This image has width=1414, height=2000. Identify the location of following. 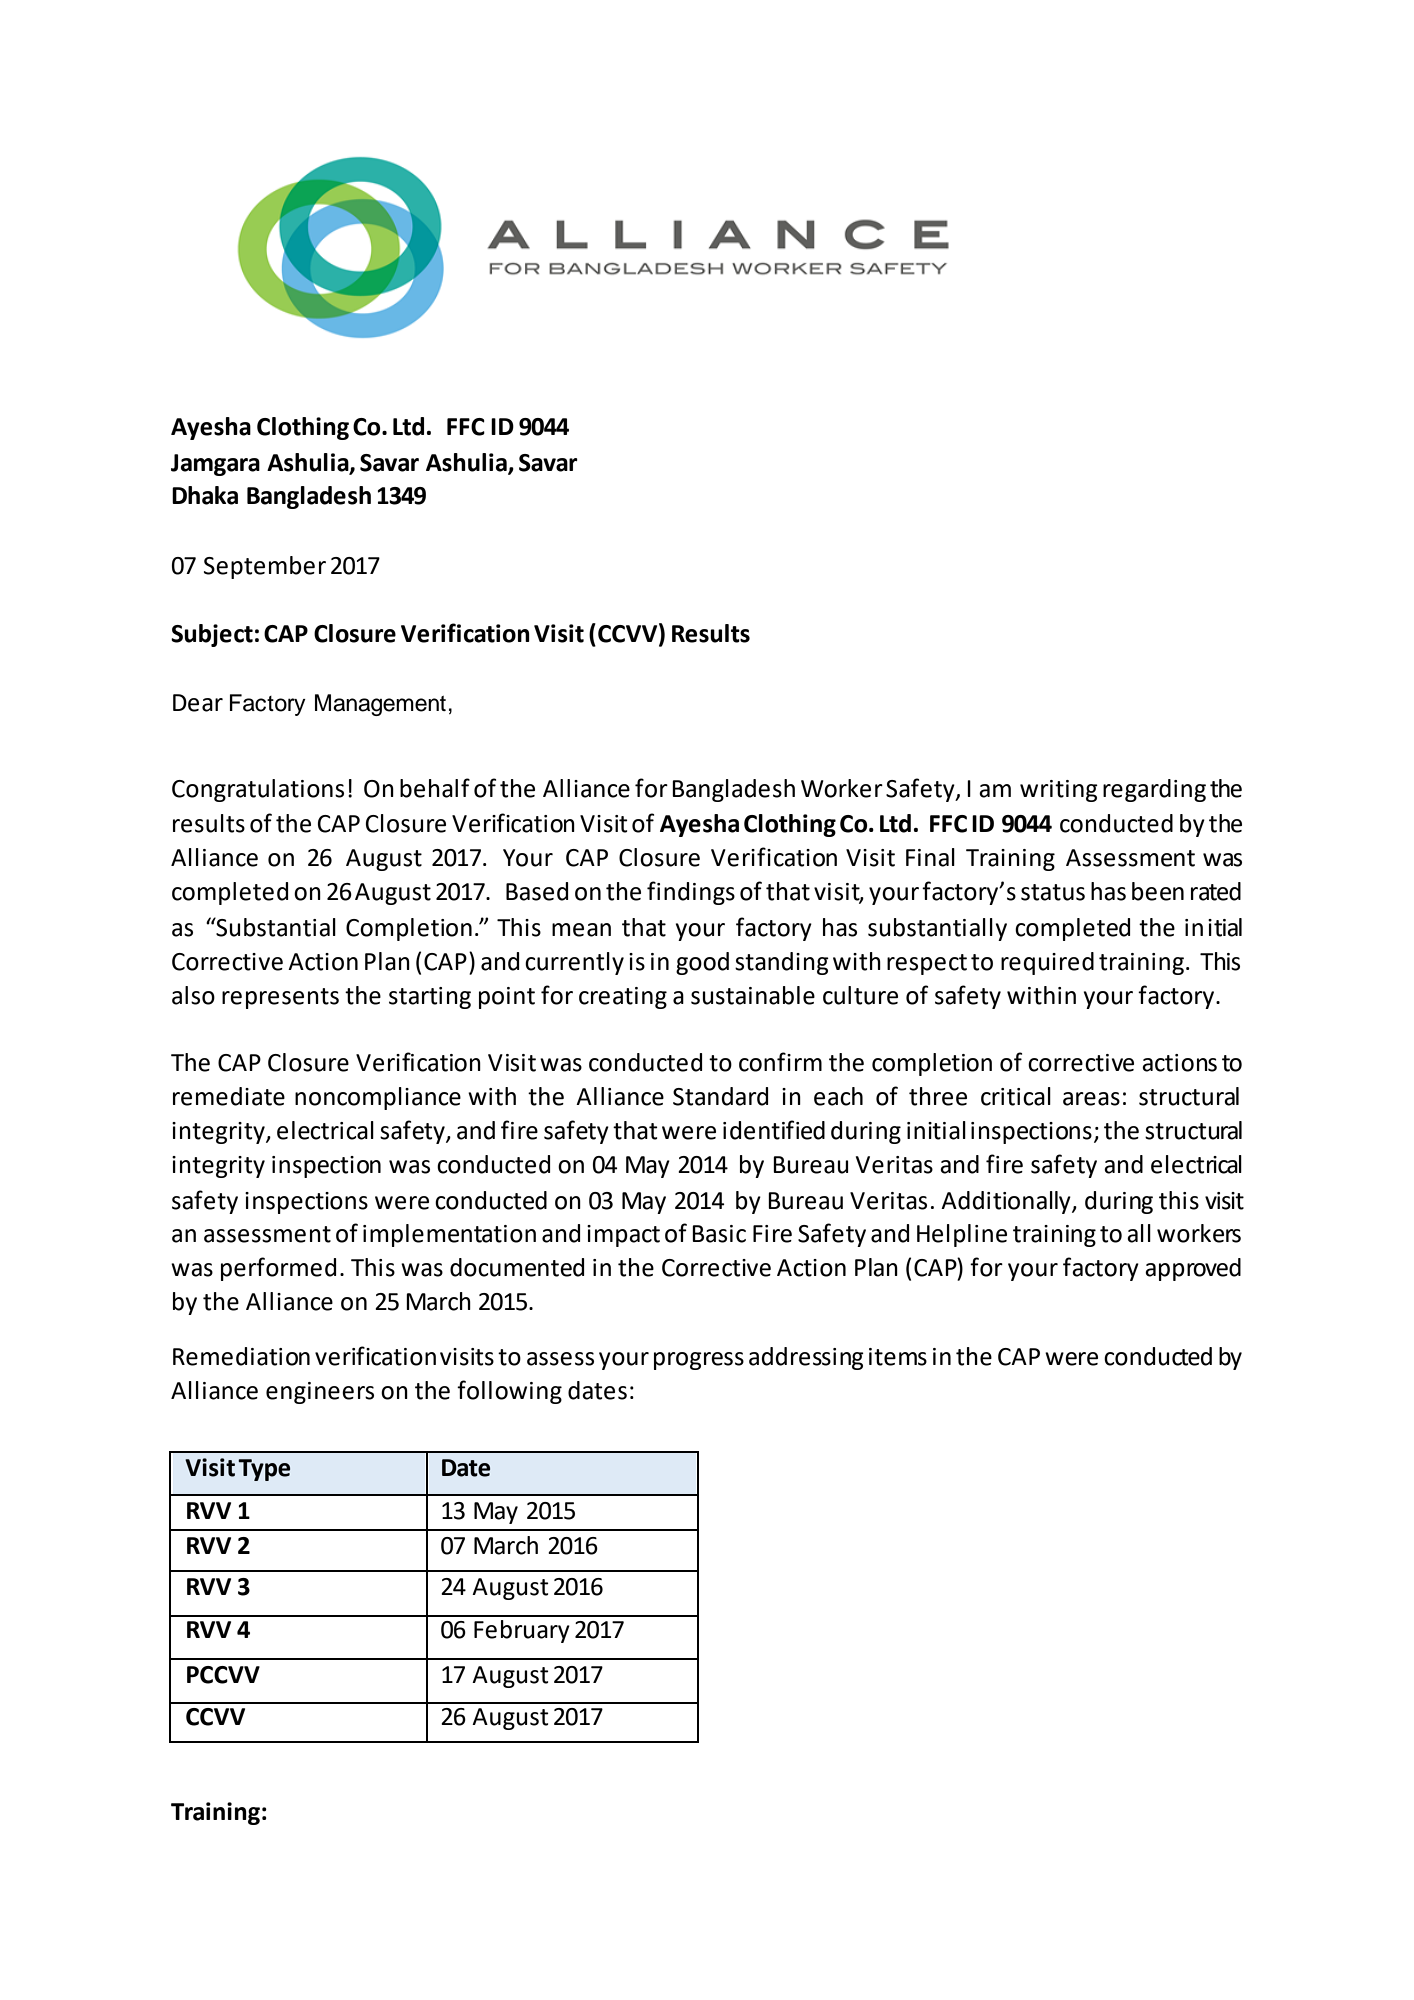
(509, 1392).
